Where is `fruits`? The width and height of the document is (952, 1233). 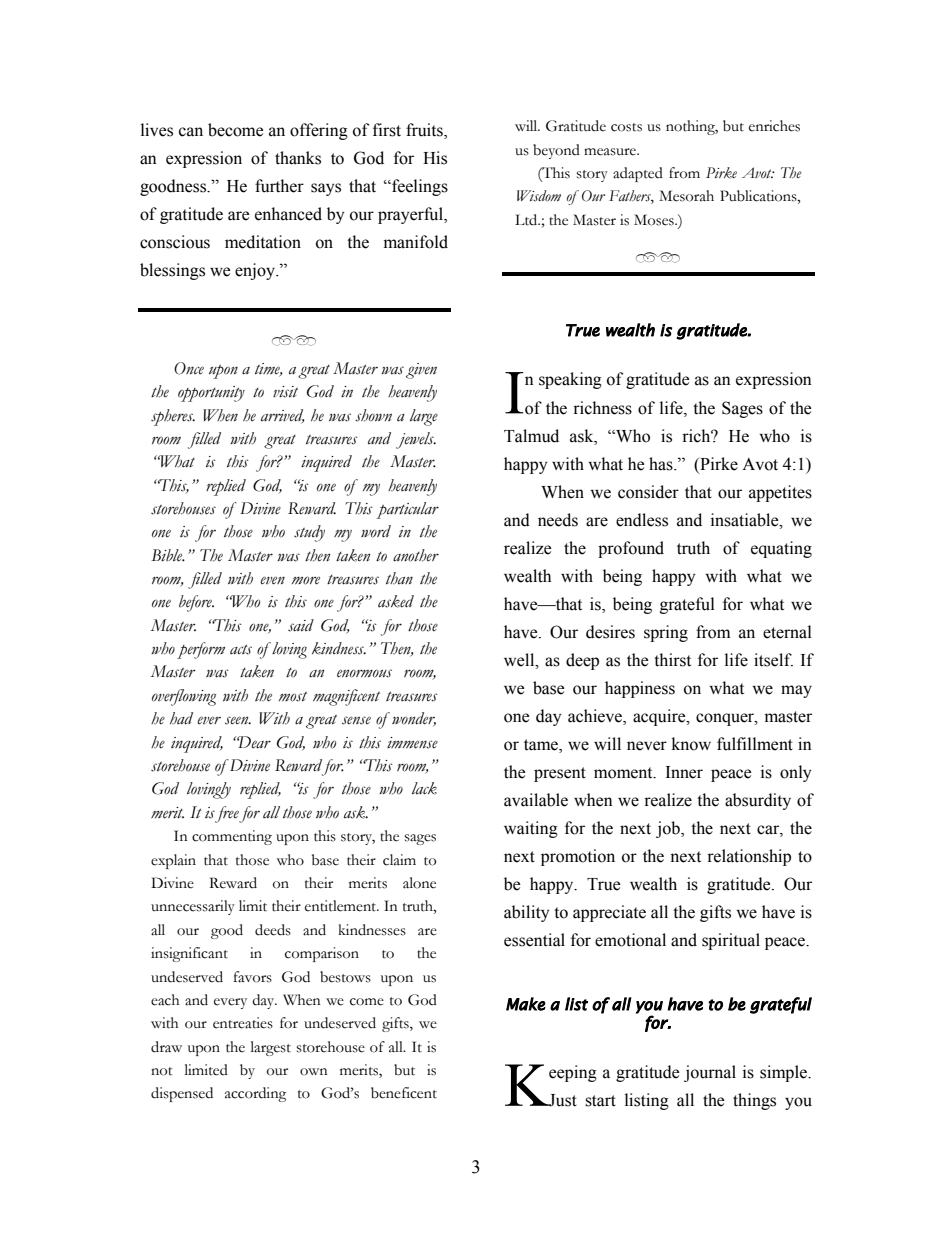 fruits is located at coordinates (425, 131).
